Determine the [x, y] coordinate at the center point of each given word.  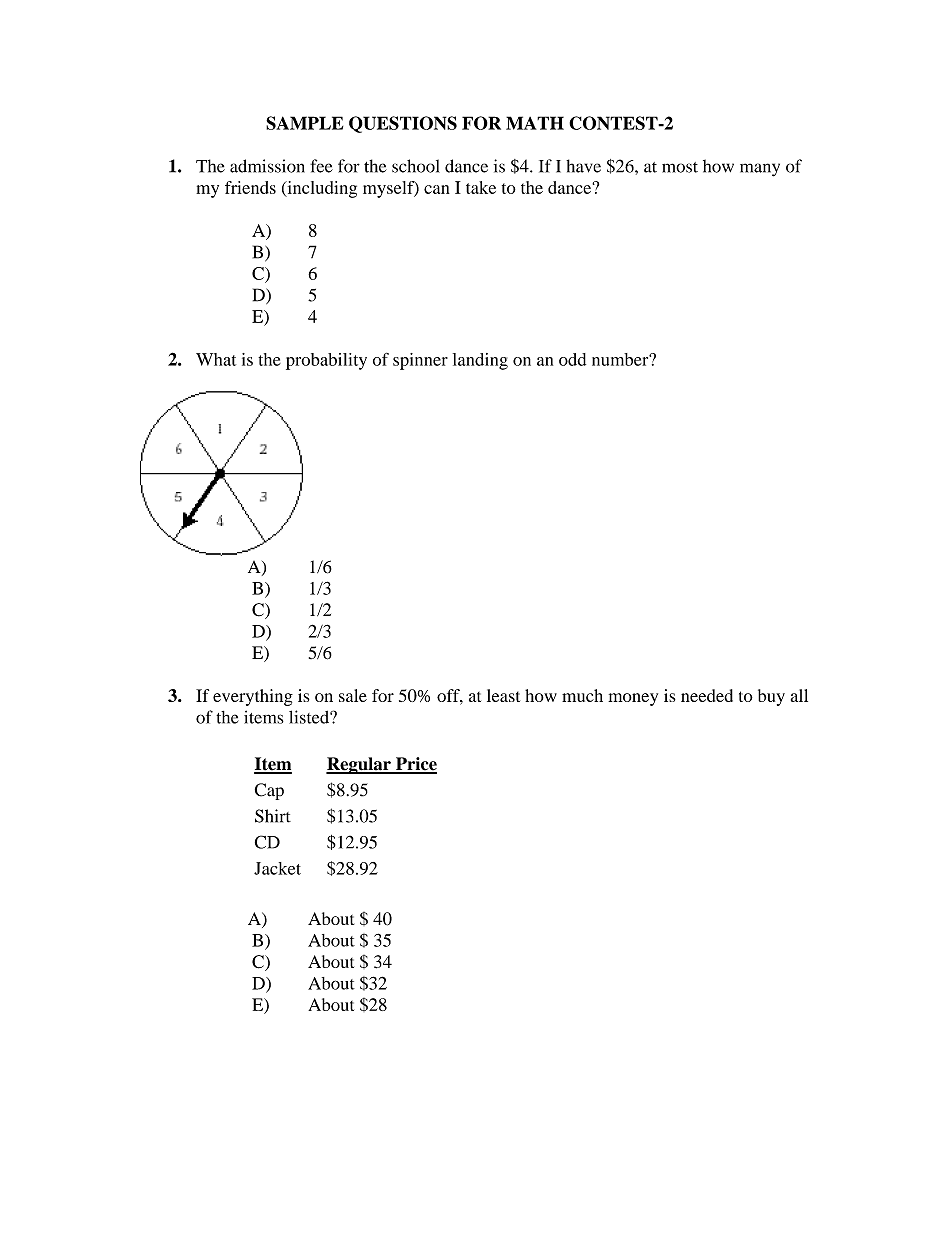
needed [707, 695]
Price [415, 765]
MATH [535, 123]
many [760, 170]
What [216, 359]
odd [572, 359]
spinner [420, 361]
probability [326, 361]
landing [480, 361]
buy [771, 697]
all [799, 695]
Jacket [277, 868]
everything [253, 697]
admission [267, 166]
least [503, 695]
